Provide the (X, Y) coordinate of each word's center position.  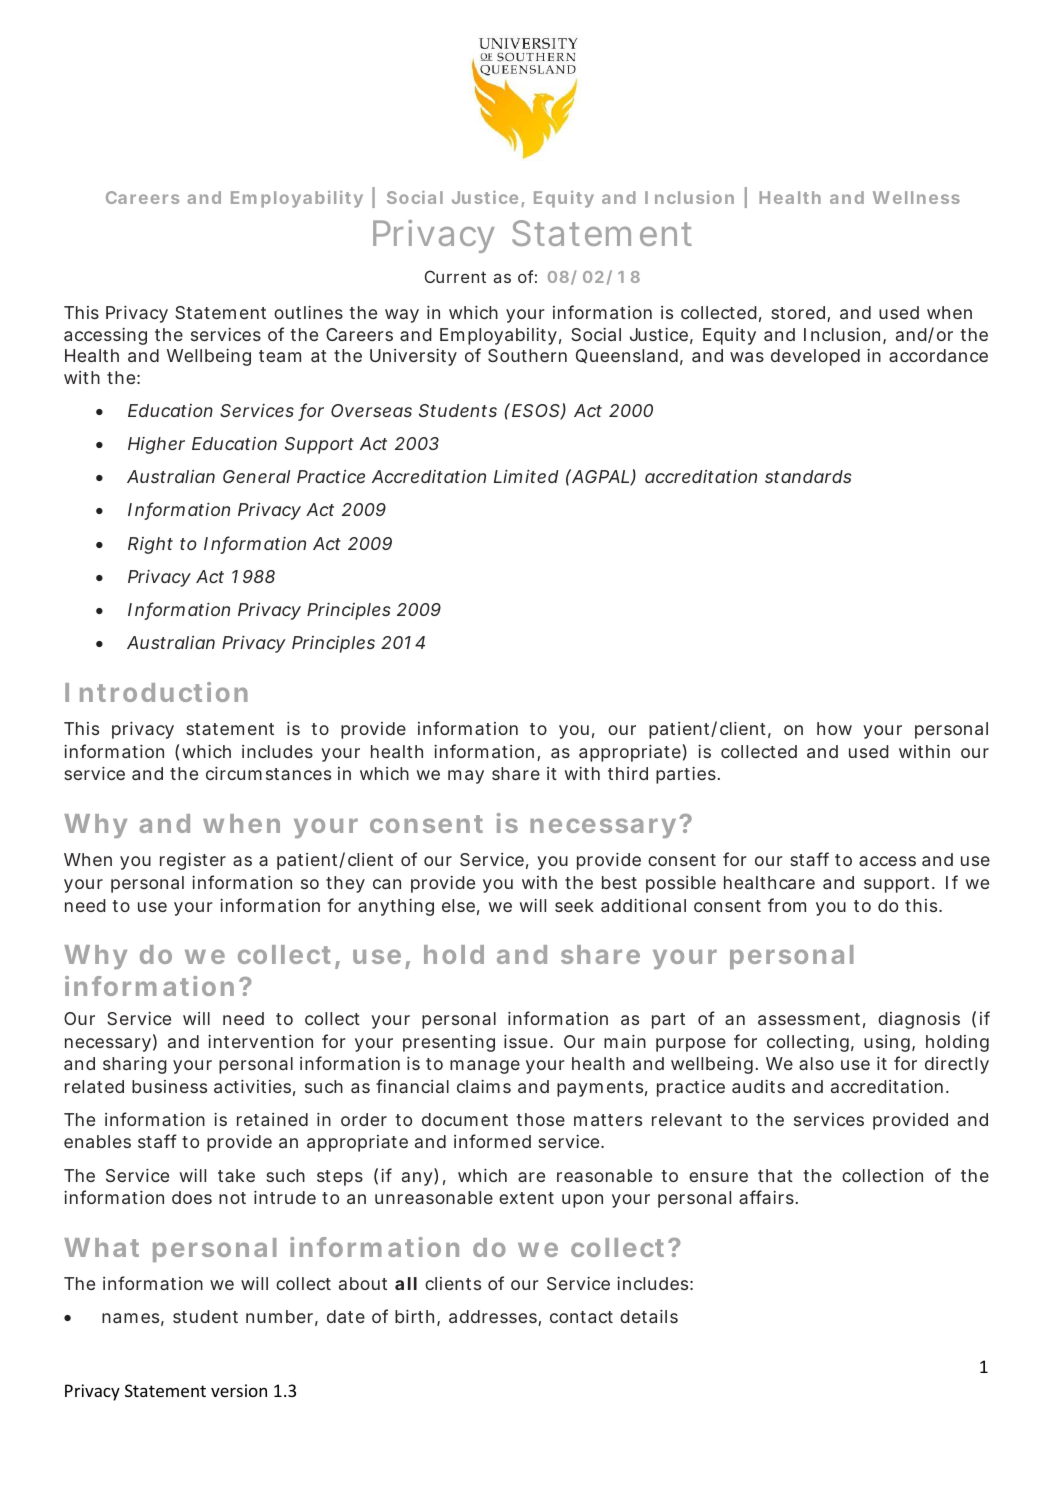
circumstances (268, 773)
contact (581, 1317)
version (239, 1390)
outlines (308, 312)
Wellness (916, 197)
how (834, 728)
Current (455, 276)
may (466, 777)
